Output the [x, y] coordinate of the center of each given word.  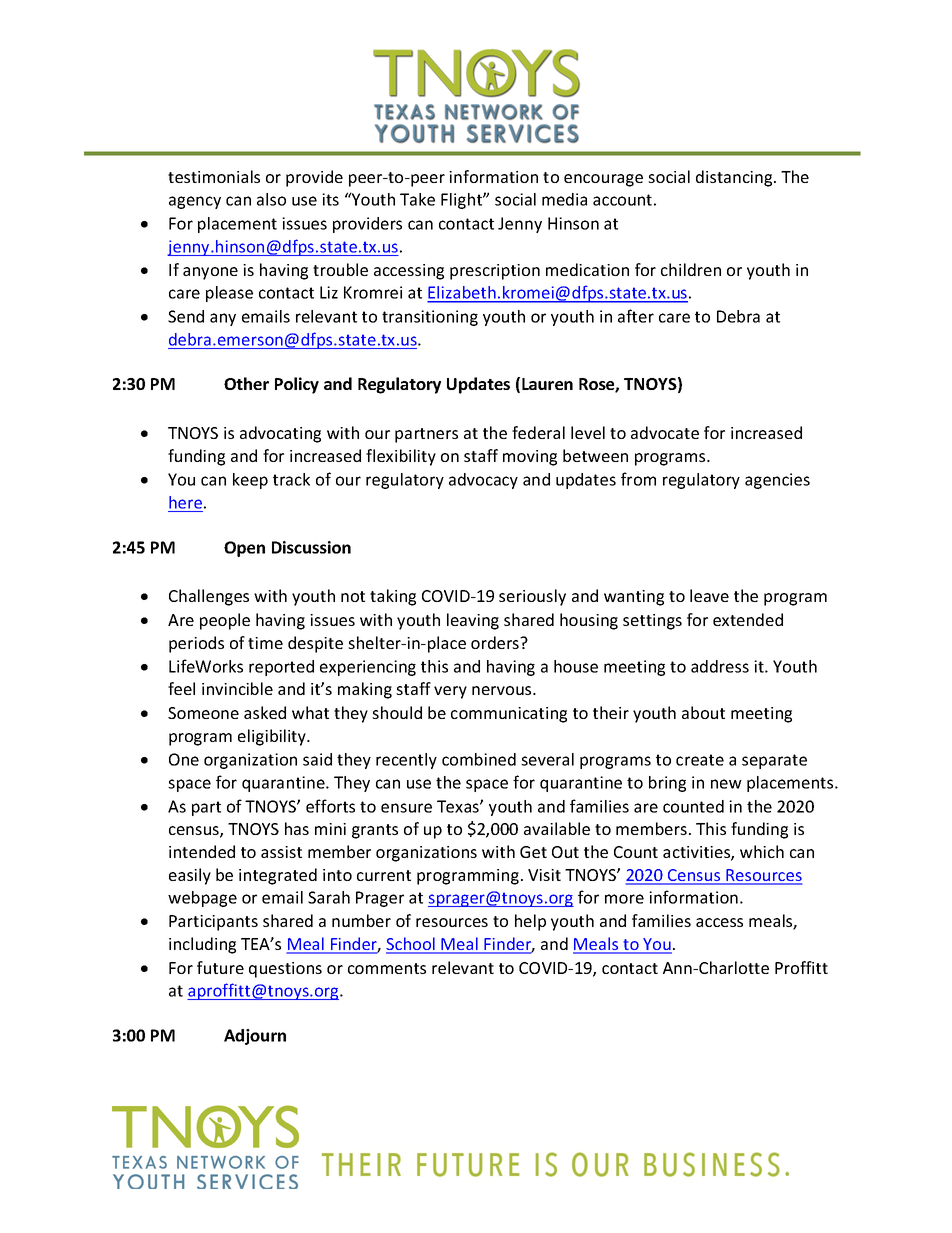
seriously [532, 597]
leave [709, 595]
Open [244, 549]
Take [417, 199]
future [220, 967]
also [271, 199]
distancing [735, 178]
